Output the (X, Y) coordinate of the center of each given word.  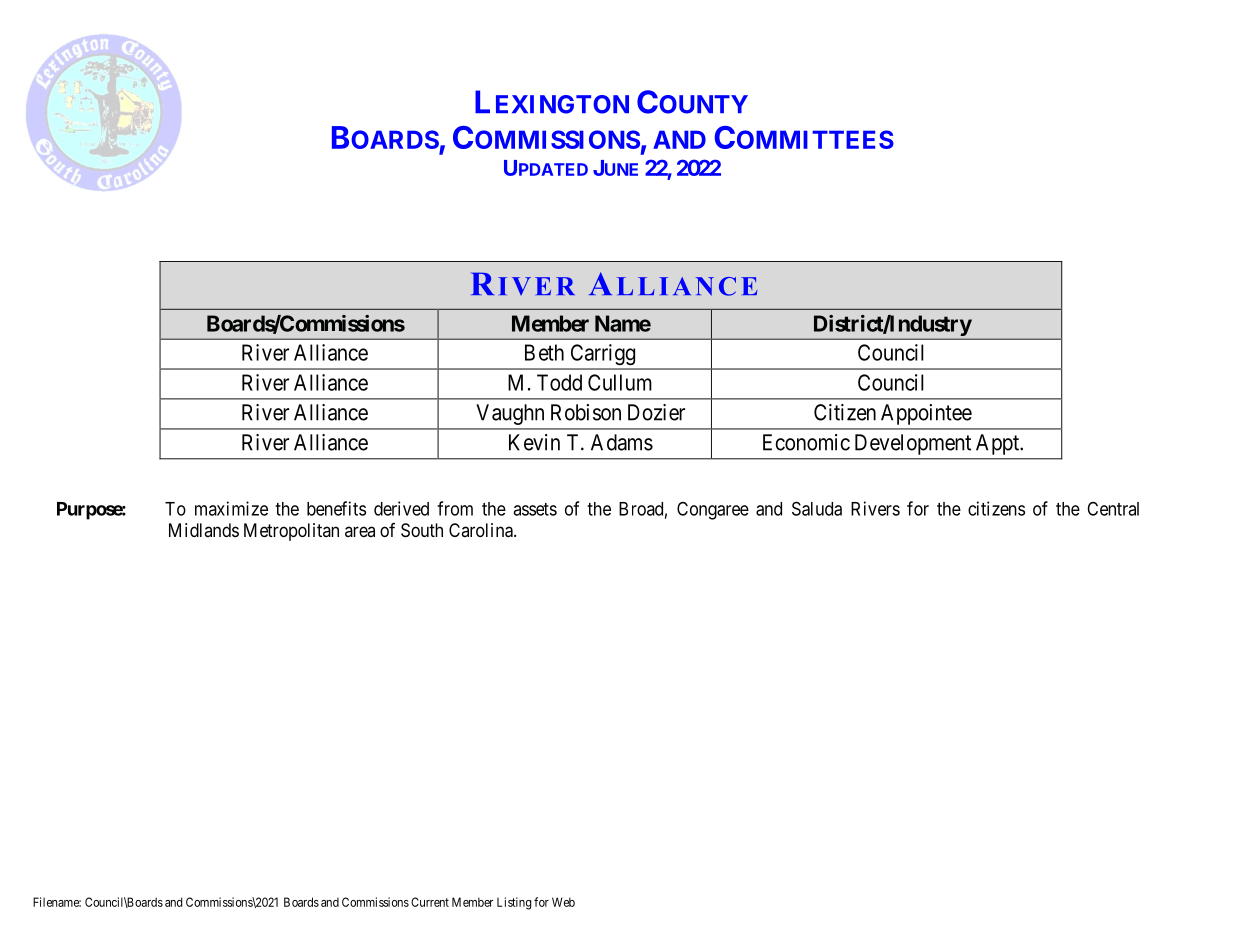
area (360, 531)
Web (563, 902)
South (422, 530)
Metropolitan (291, 532)
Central (1113, 508)
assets (535, 509)
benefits (336, 508)
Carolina (482, 530)
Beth (544, 352)
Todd (559, 382)
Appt (997, 444)
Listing (514, 903)
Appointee (926, 414)
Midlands (204, 530)
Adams (622, 442)
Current (430, 902)
